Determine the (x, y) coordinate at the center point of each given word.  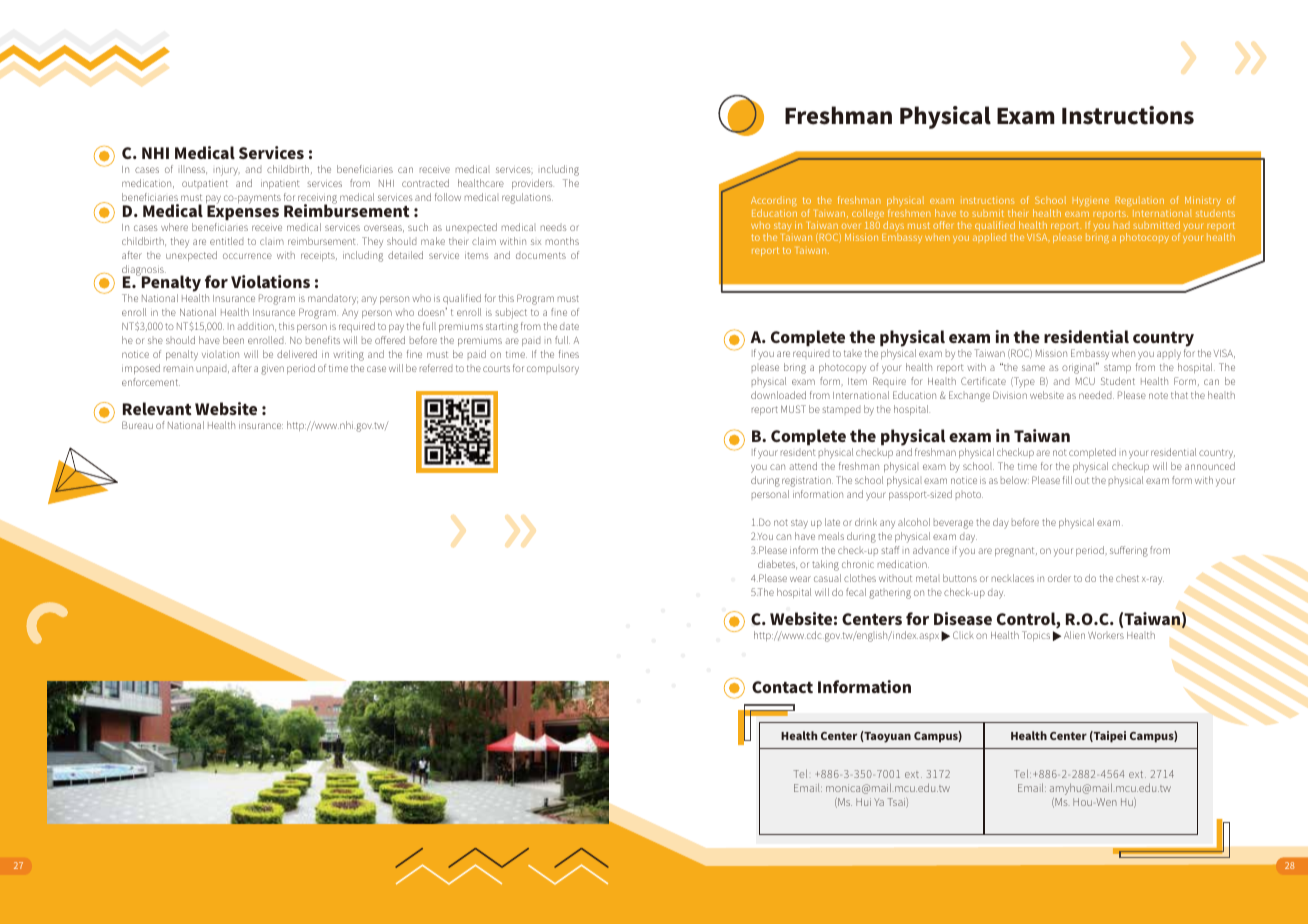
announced (1210, 466)
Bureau (137, 425)
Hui (863, 802)
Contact (782, 687)
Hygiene (1091, 201)
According (774, 203)
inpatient (280, 184)
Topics (1036, 636)
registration (807, 482)
